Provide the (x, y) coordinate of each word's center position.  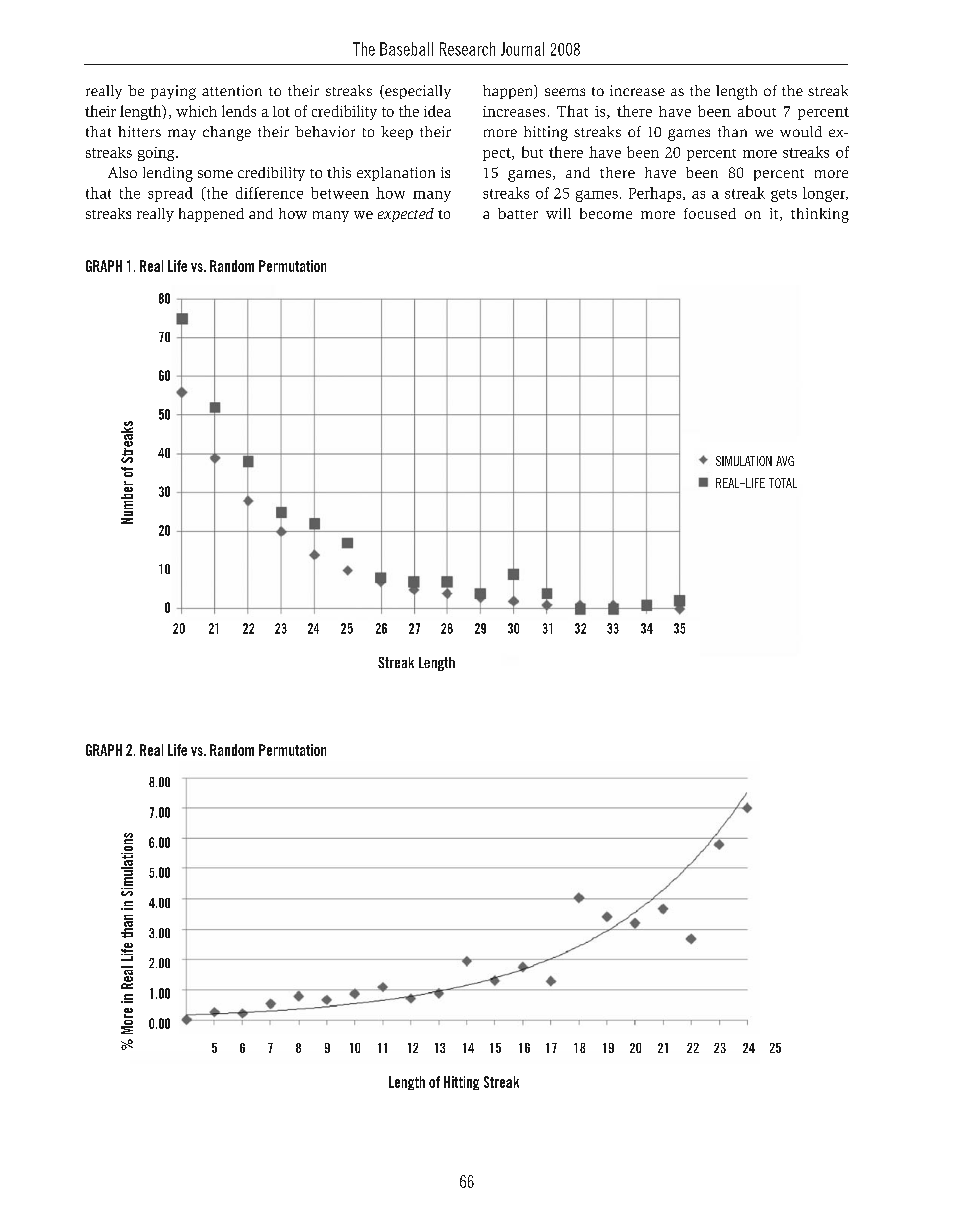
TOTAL (783, 483)
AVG (785, 461)
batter (518, 213)
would (801, 131)
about (757, 111)
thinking (820, 215)
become (606, 213)
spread (170, 194)
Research (467, 49)
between (340, 193)
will (558, 213)
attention (232, 90)
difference (269, 193)
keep (397, 133)
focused (710, 213)
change (227, 133)
